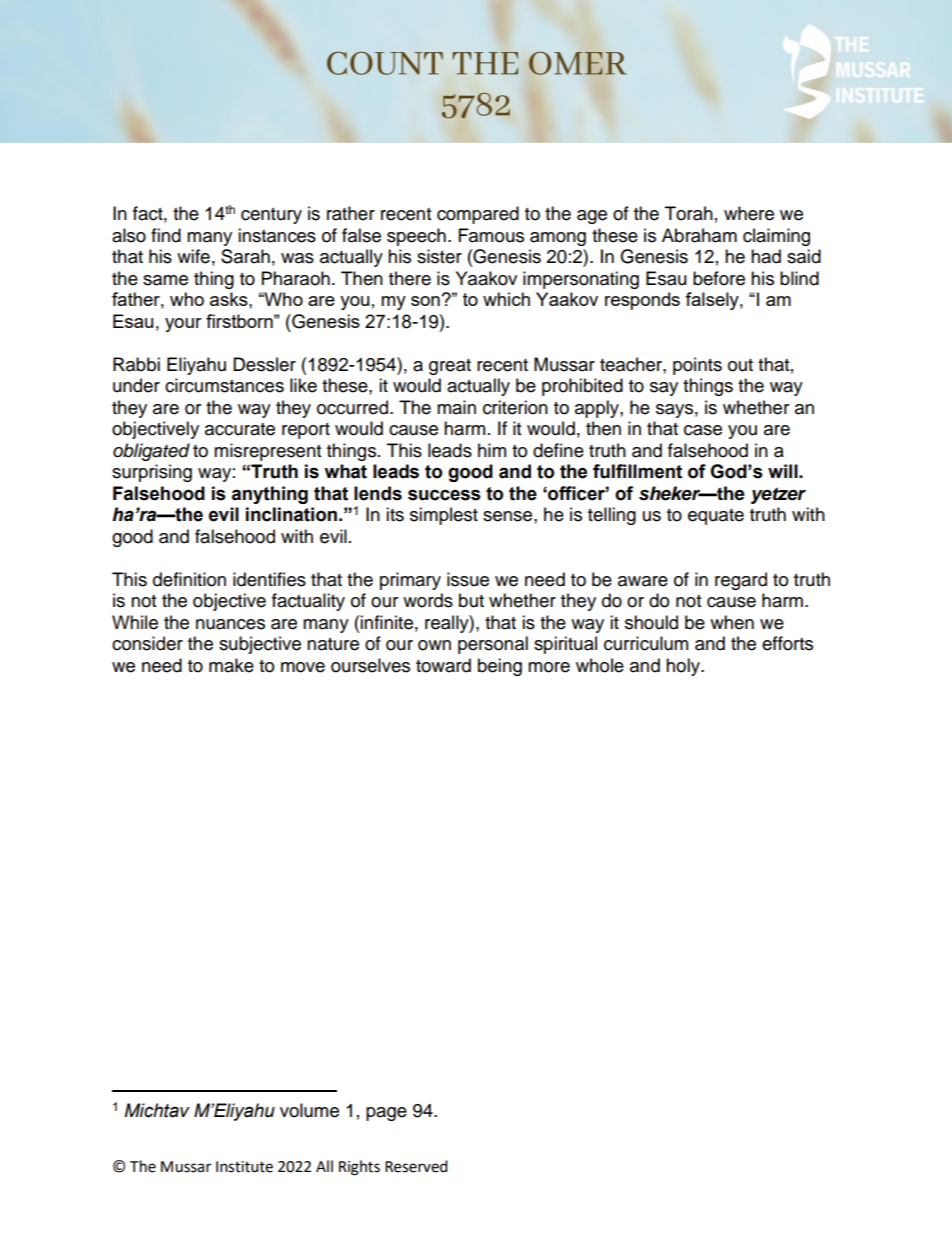 Image resolution: width=952 pixels, height=1233 pixels. I want to click on Abraham, so click(699, 235).
